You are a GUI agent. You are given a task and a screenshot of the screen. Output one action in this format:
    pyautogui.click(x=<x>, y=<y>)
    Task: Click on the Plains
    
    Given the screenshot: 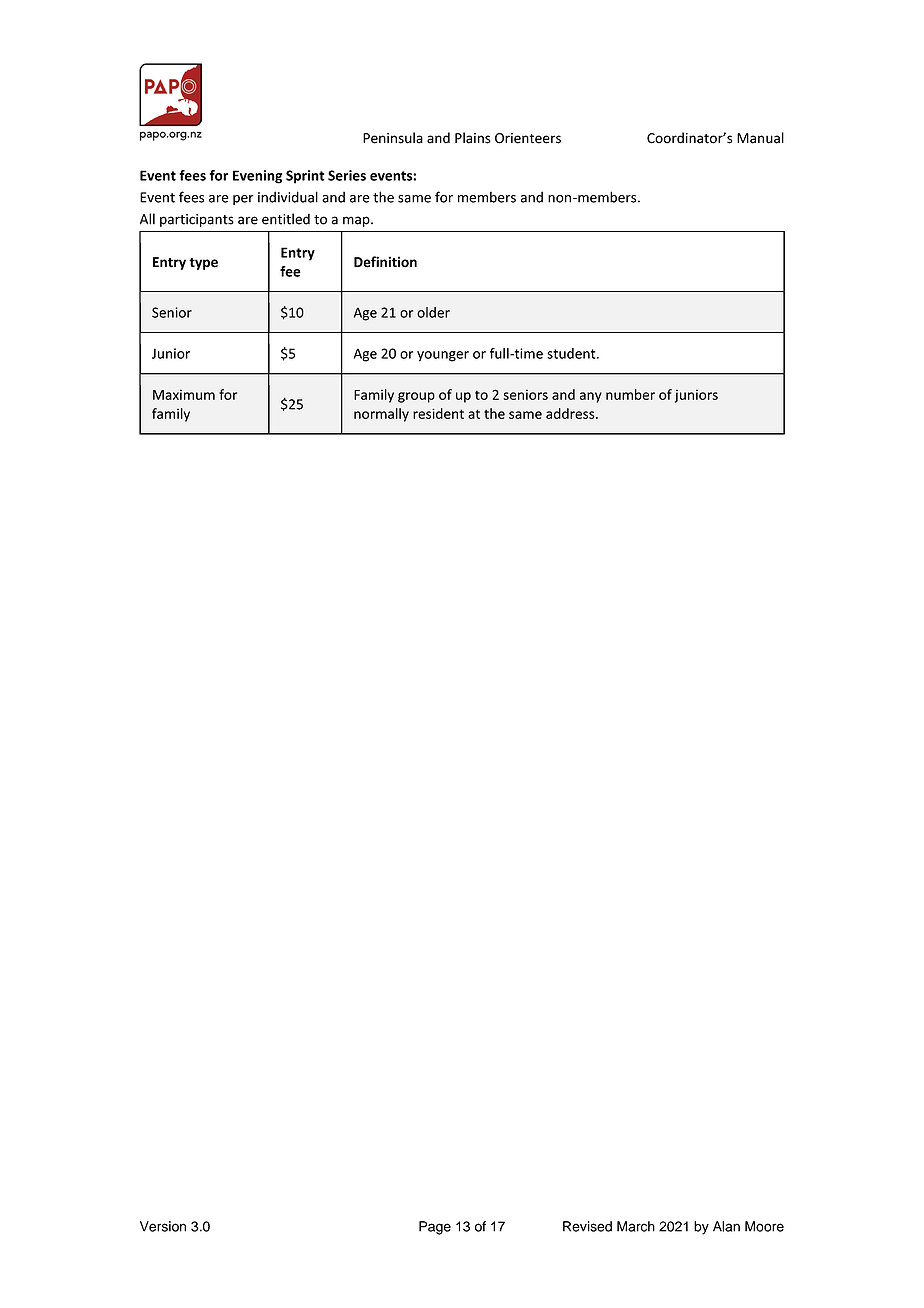 What is the action you would take?
    pyautogui.click(x=472, y=138)
